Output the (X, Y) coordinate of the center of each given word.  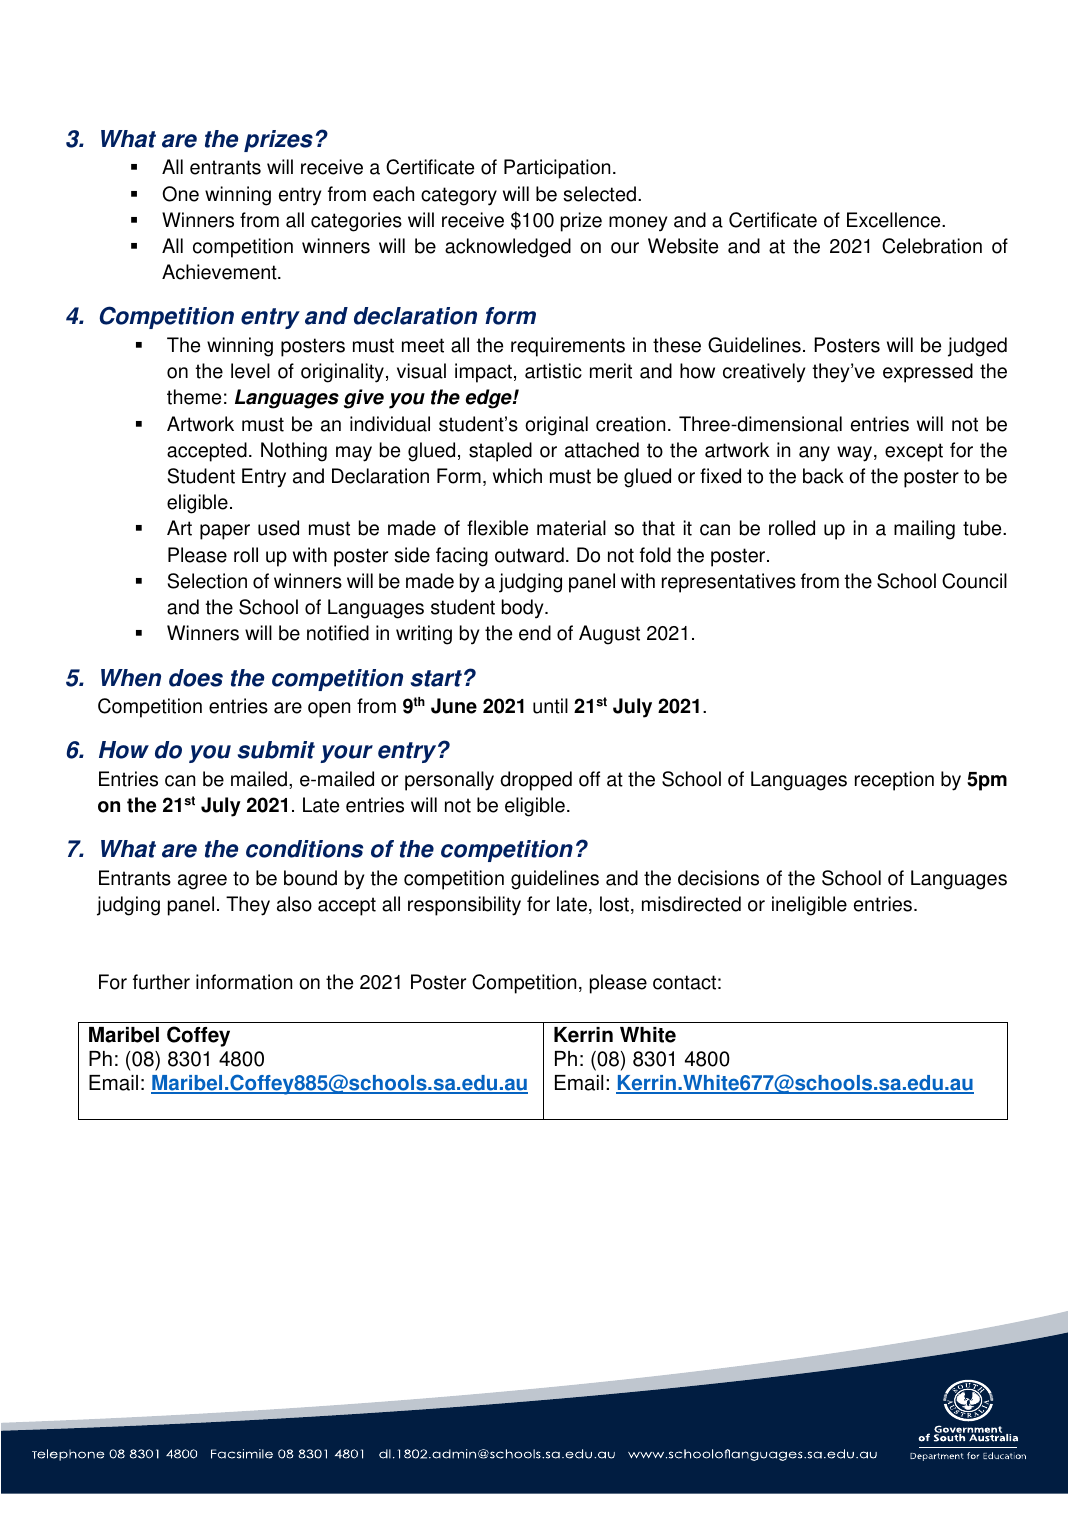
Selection (207, 581)
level (250, 371)
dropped (536, 781)
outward (529, 555)
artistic (553, 371)
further (161, 982)
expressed (928, 373)
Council (974, 581)
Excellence (895, 220)
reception (894, 781)
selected (599, 194)
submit (276, 750)
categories (356, 222)
